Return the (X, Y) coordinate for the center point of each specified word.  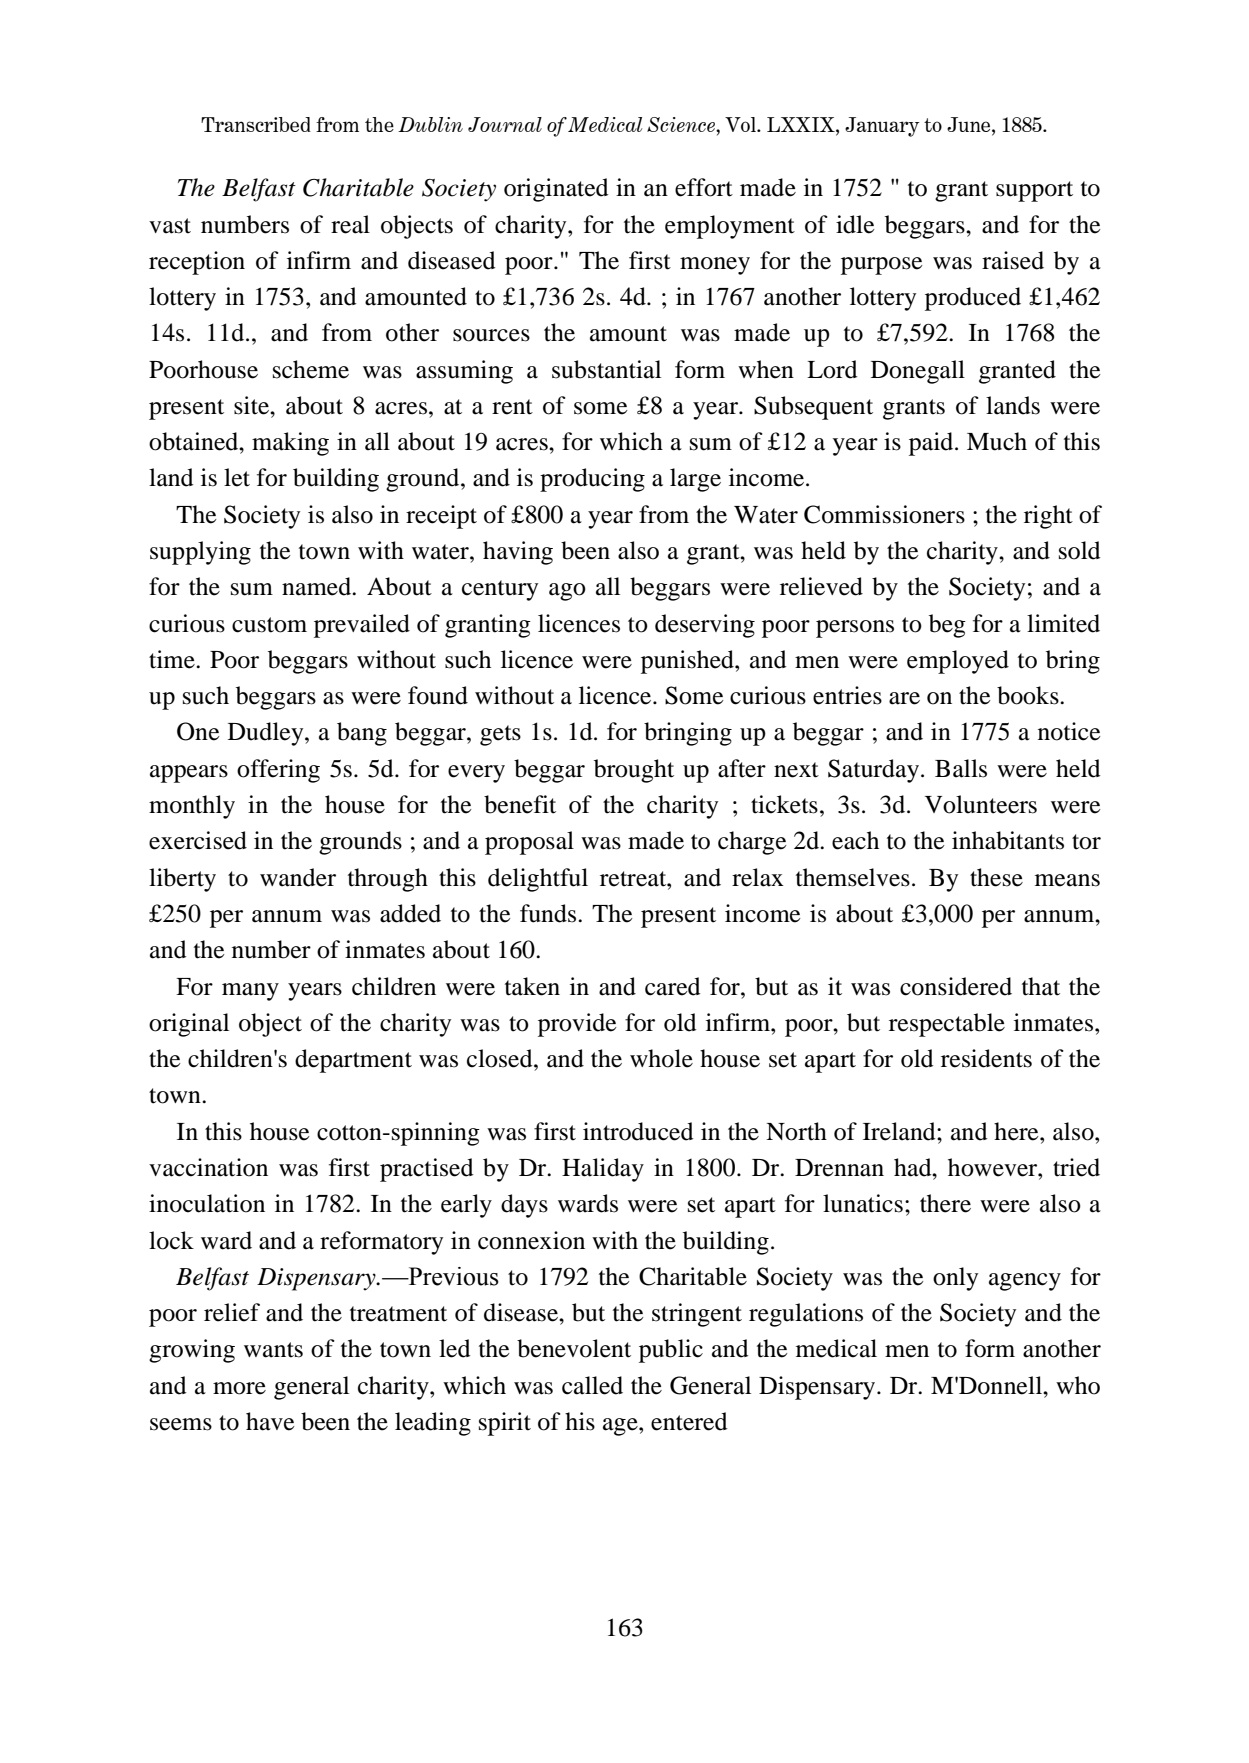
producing (592, 480)
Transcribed (256, 124)
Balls (961, 768)
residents (986, 1058)
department (353, 1061)
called (592, 1385)
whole (661, 1058)
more (239, 1388)
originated (556, 190)
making (290, 444)
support (1034, 191)
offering (278, 771)
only (955, 1279)
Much (997, 441)
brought (634, 771)
